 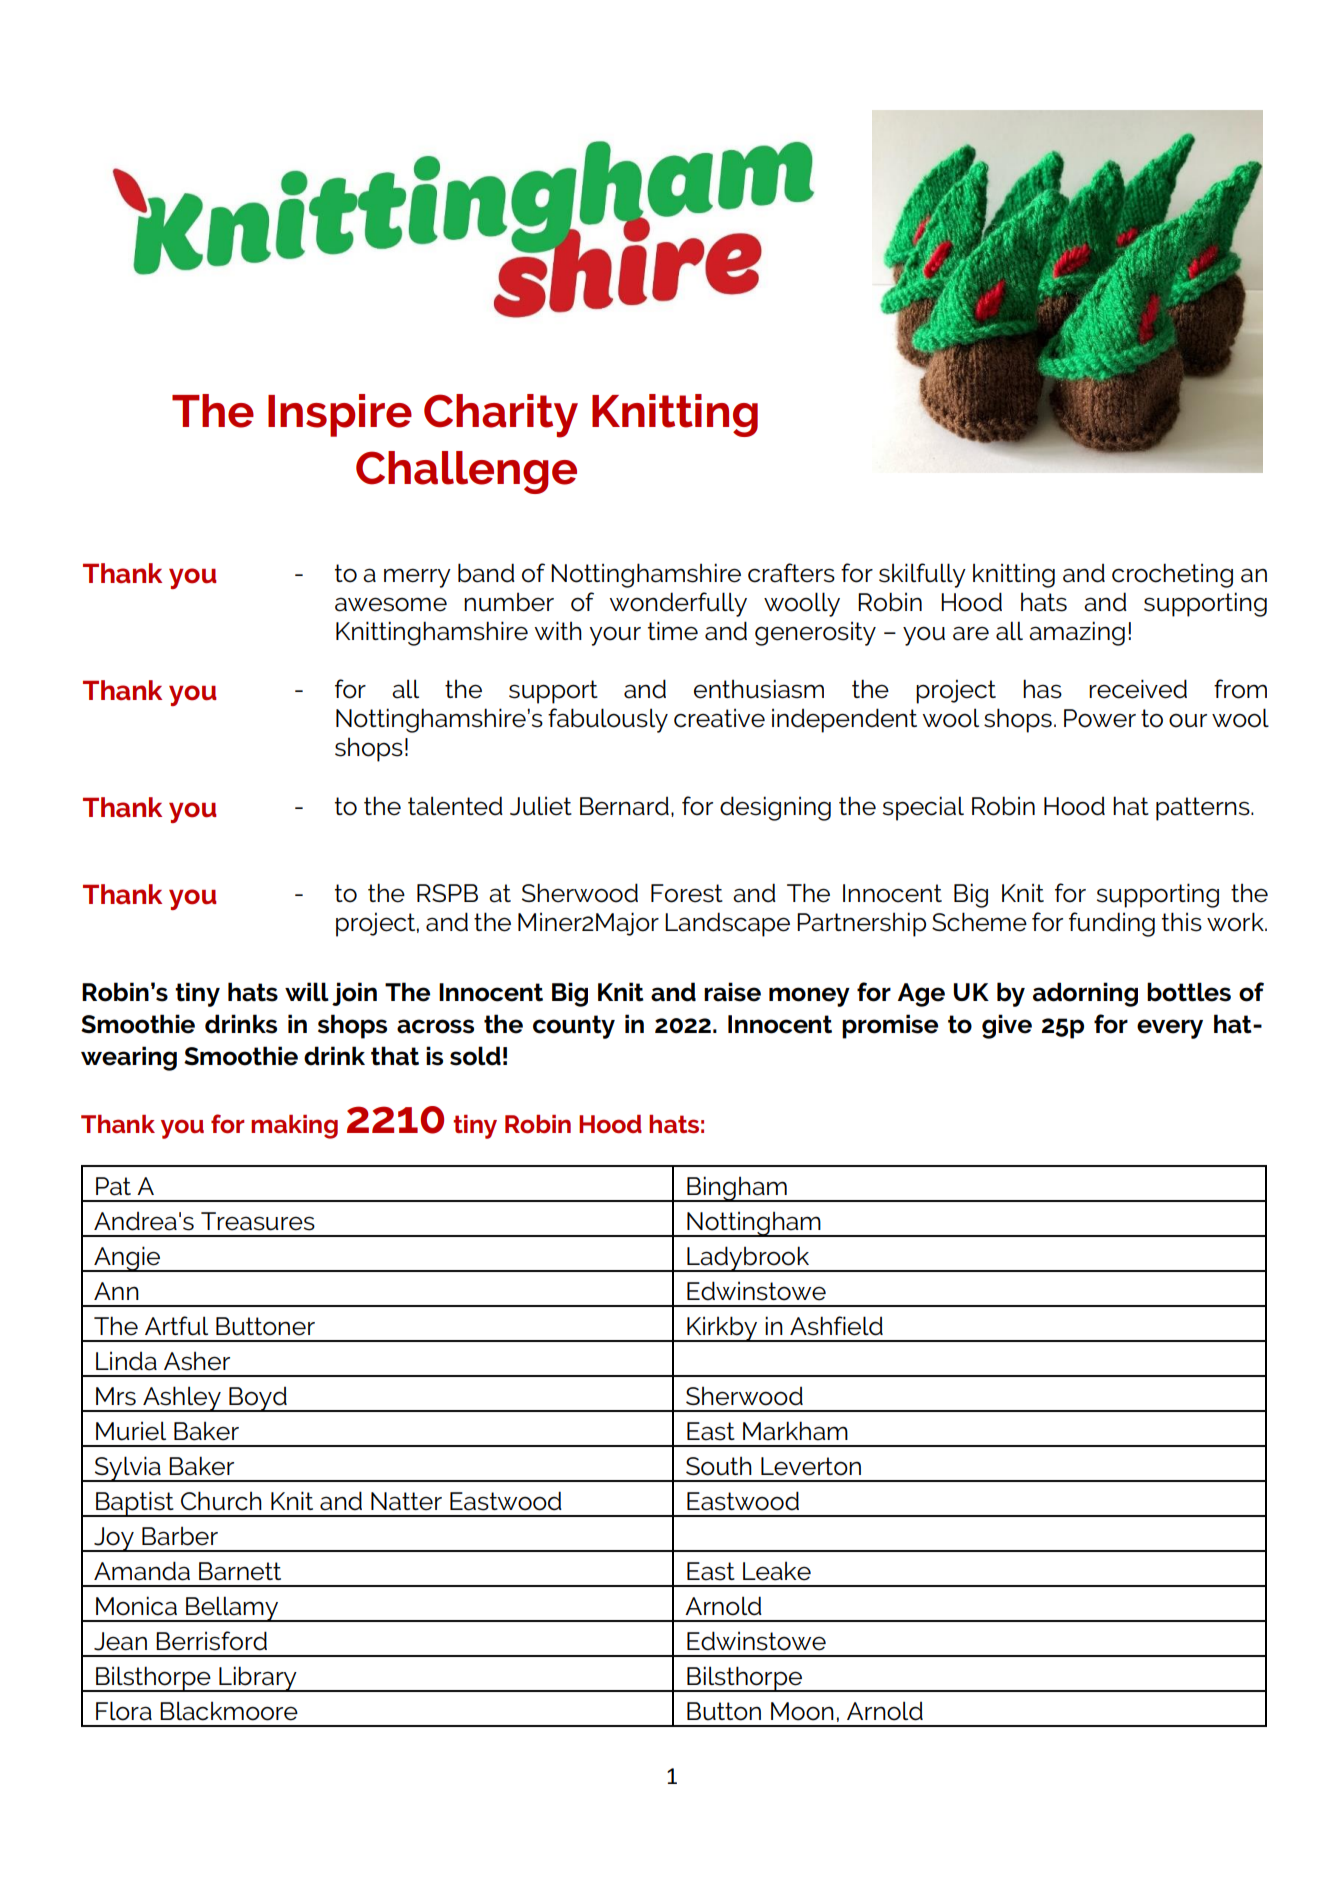 What do you see at coordinates (391, 604) in the image?
I see `awesome` at bounding box center [391, 604].
